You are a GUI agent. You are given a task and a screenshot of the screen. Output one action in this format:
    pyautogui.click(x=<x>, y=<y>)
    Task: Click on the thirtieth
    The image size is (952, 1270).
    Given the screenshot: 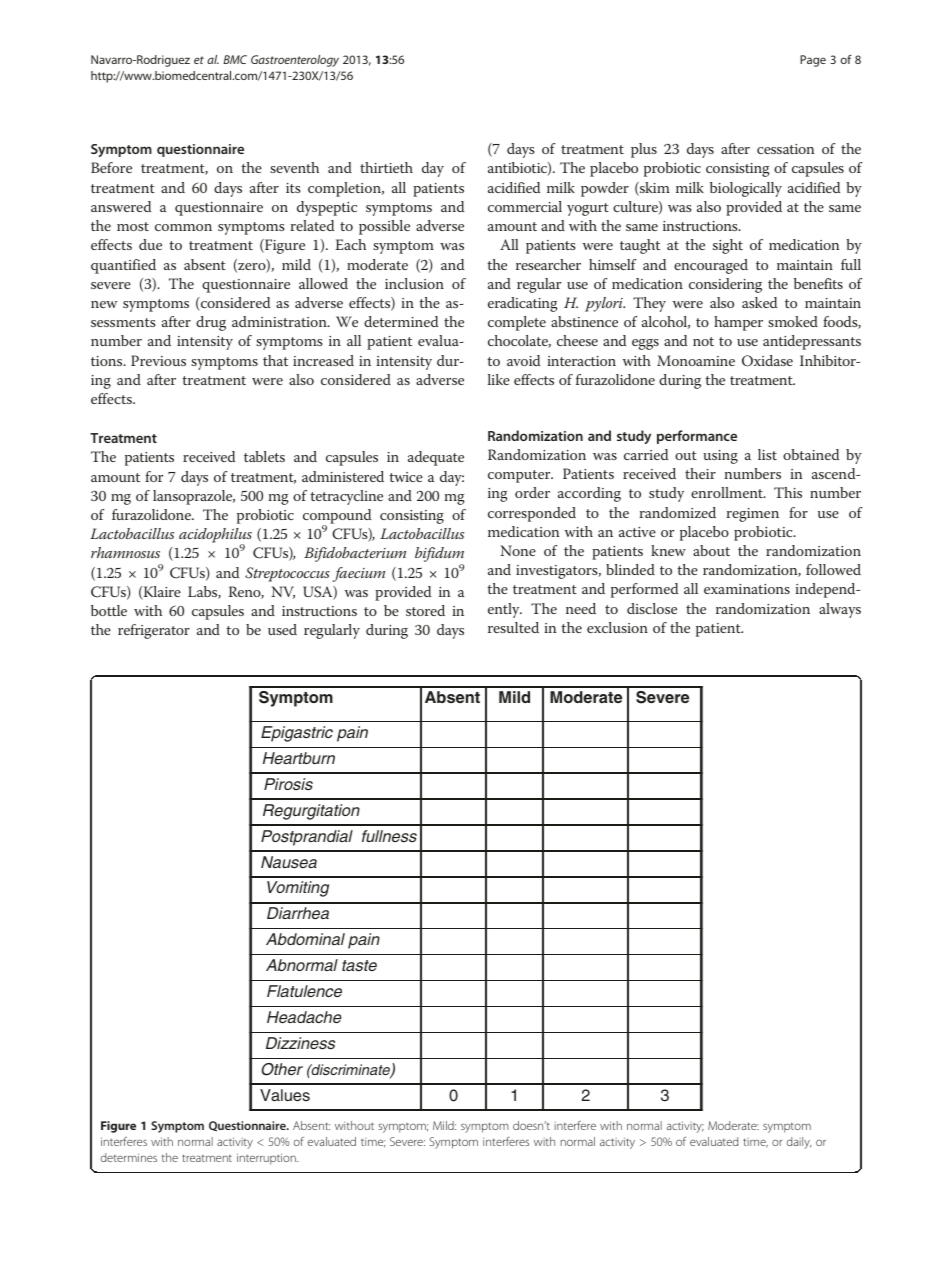 What is the action you would take?
    pyautogui.click(x=386, y=167)
